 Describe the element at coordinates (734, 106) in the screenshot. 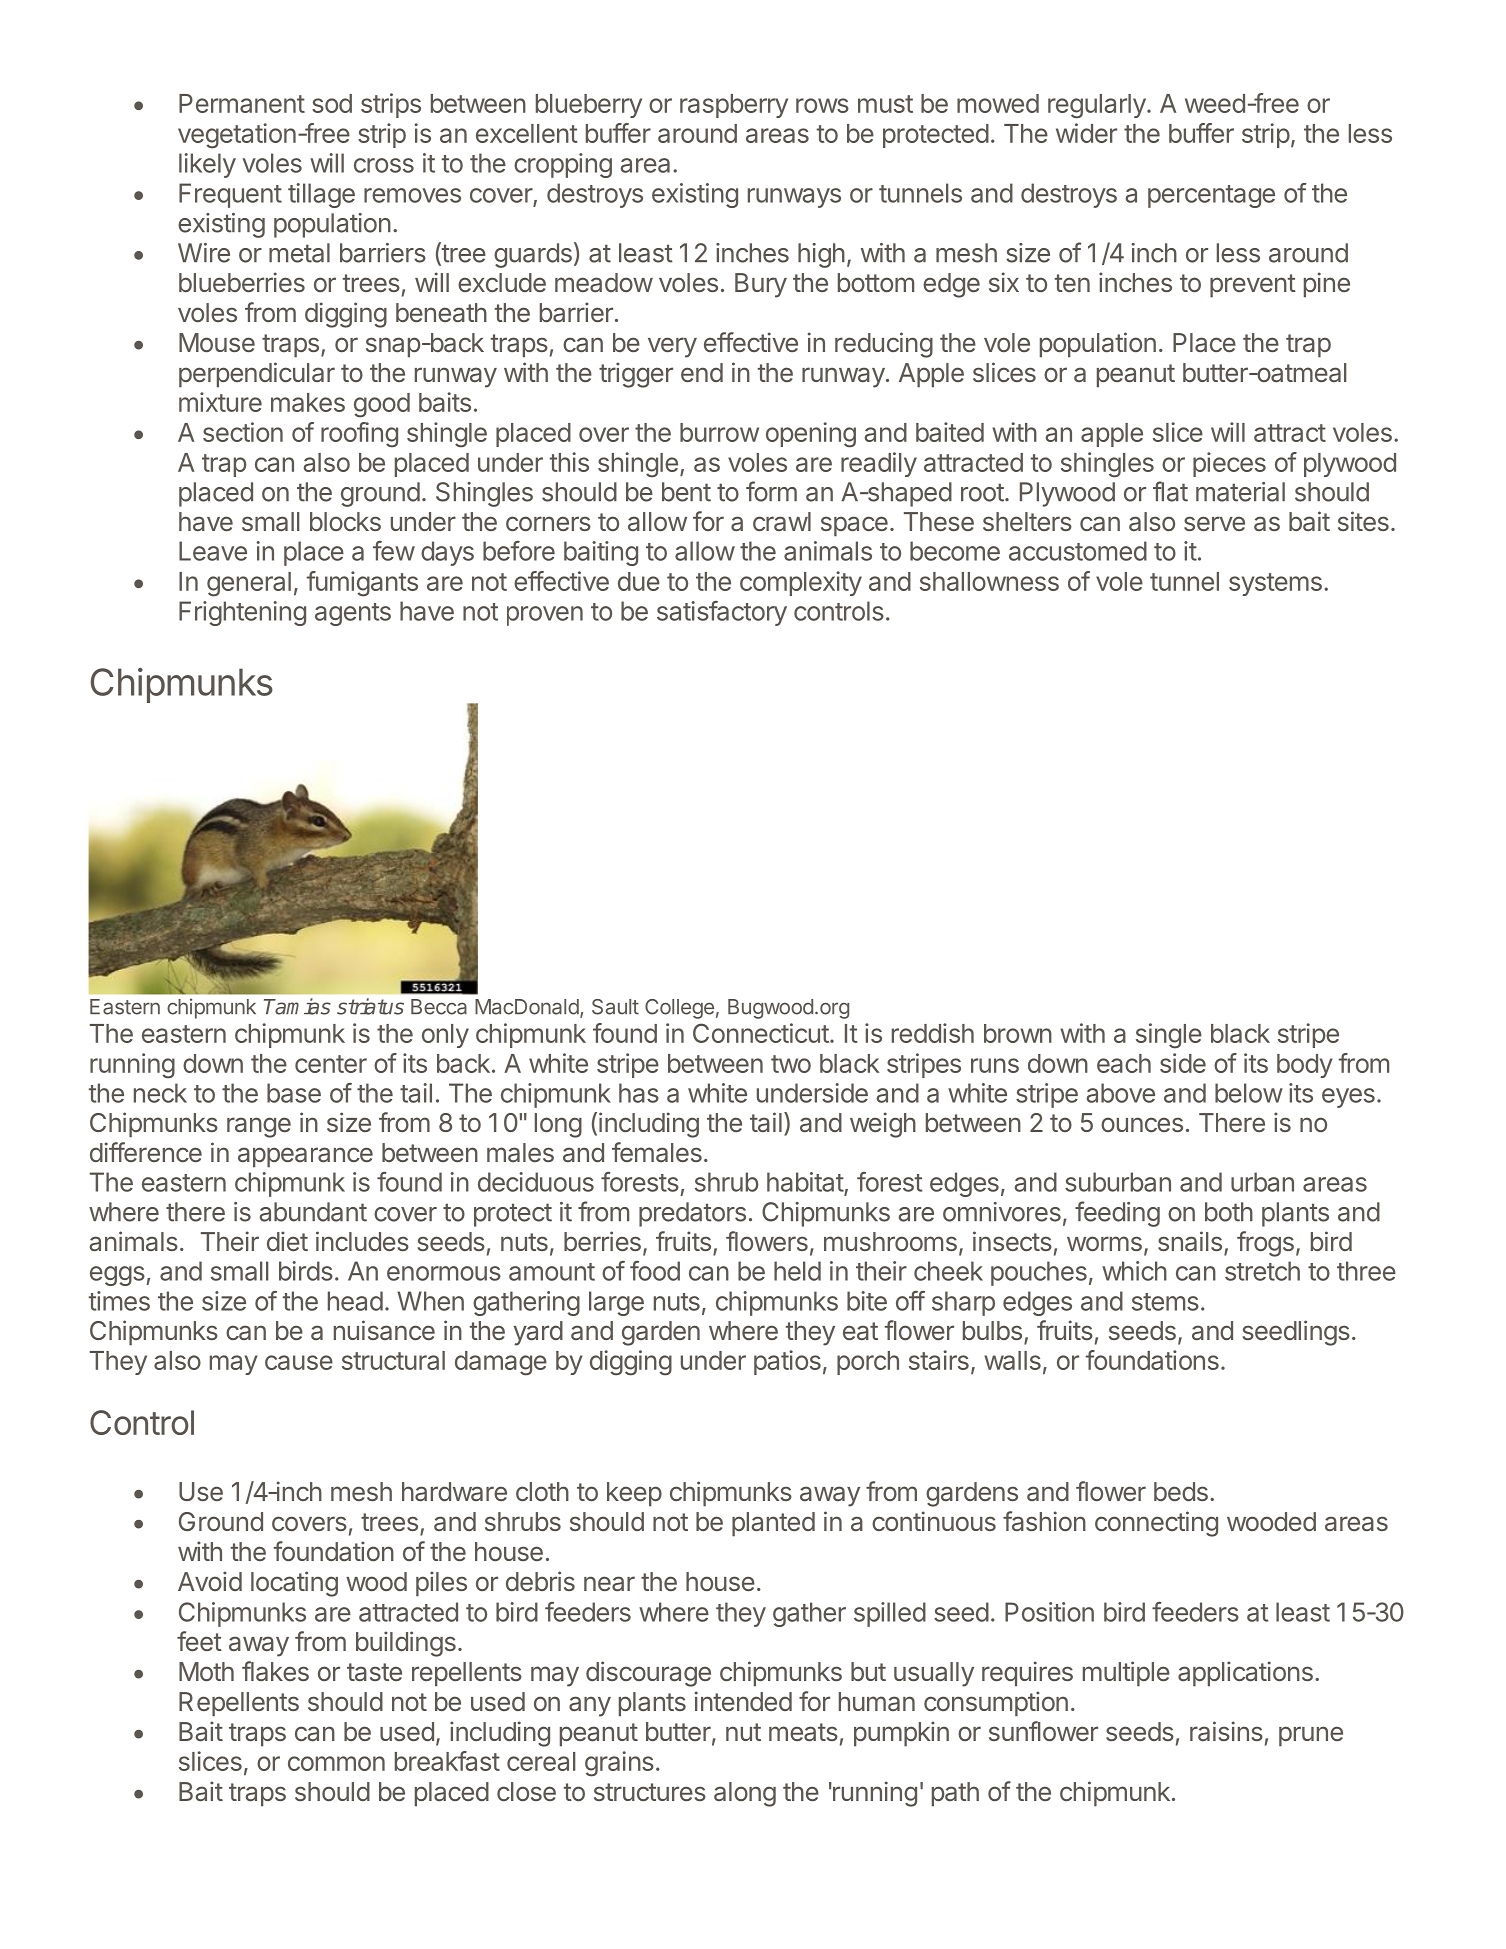

I see `raspberry` at that location.
